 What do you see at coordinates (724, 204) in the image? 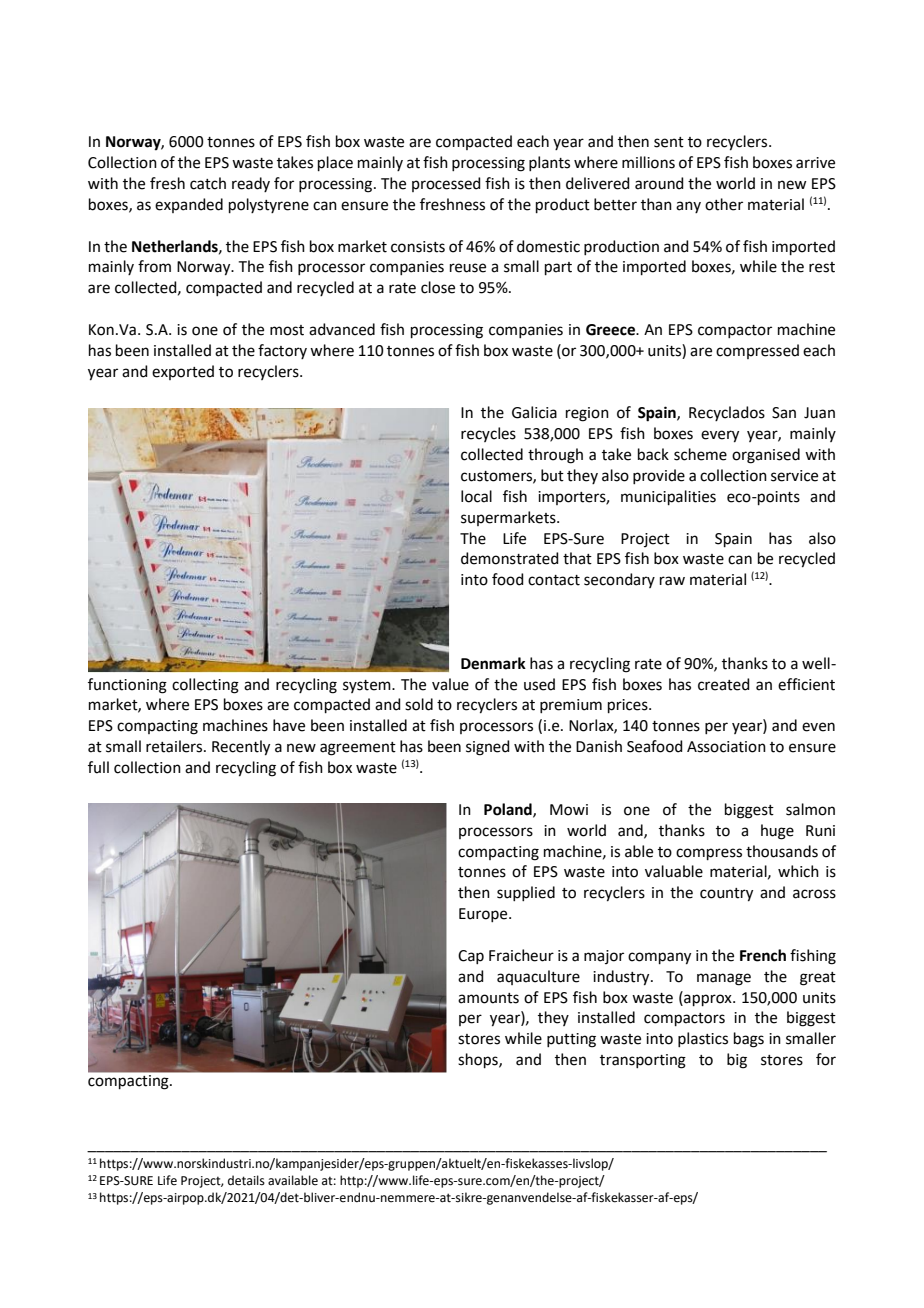
I see `other` at bounding box center [724, 204].
